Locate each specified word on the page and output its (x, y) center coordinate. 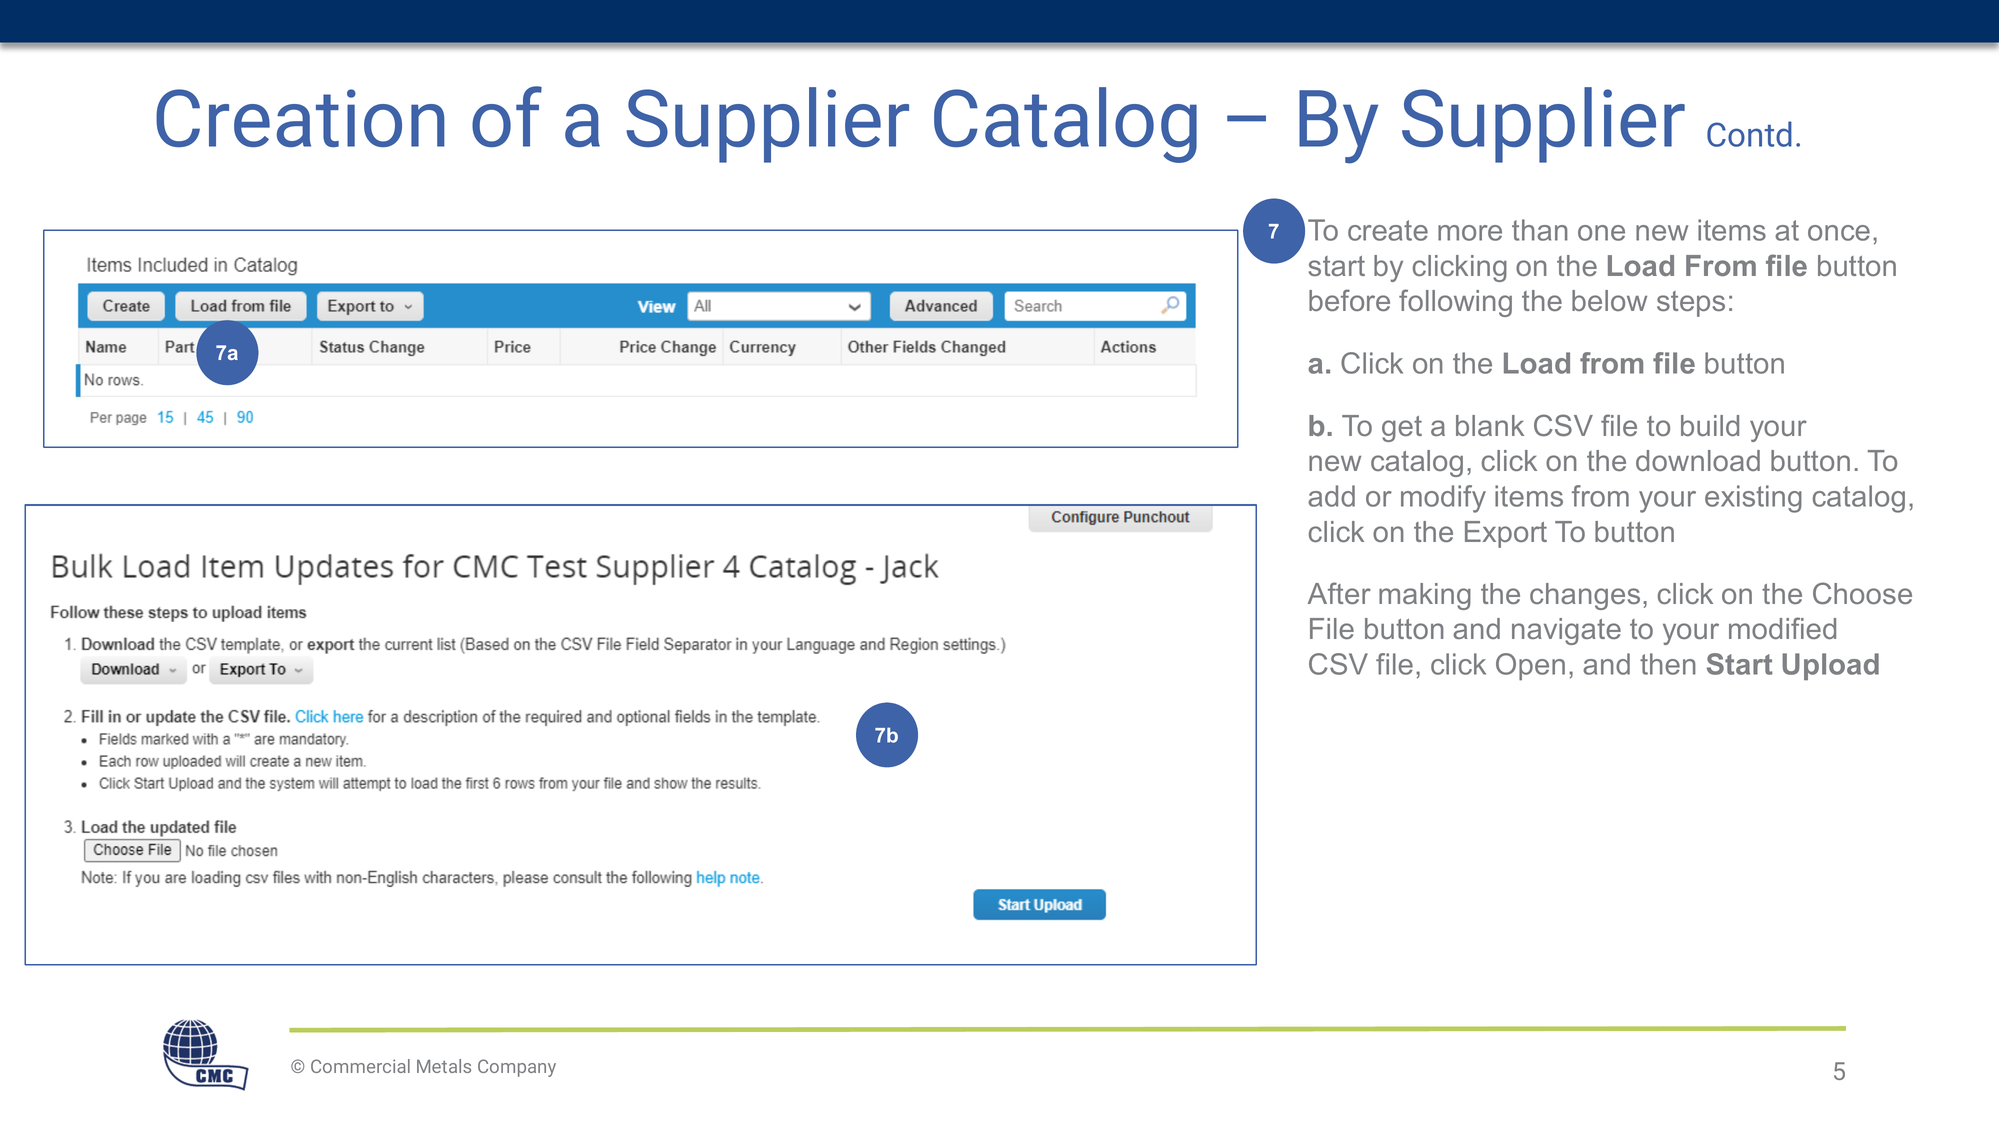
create (1388, 230)
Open (1530, 667)
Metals (444, 1066)
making (1425, 596)
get (1402, 429)
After (1339, 593)
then (1668, 664)
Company (517, 1068)
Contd (1749, 134)
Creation (300, 118)
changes (1585, 596)
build (1710, 425)
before (1349, 300)
